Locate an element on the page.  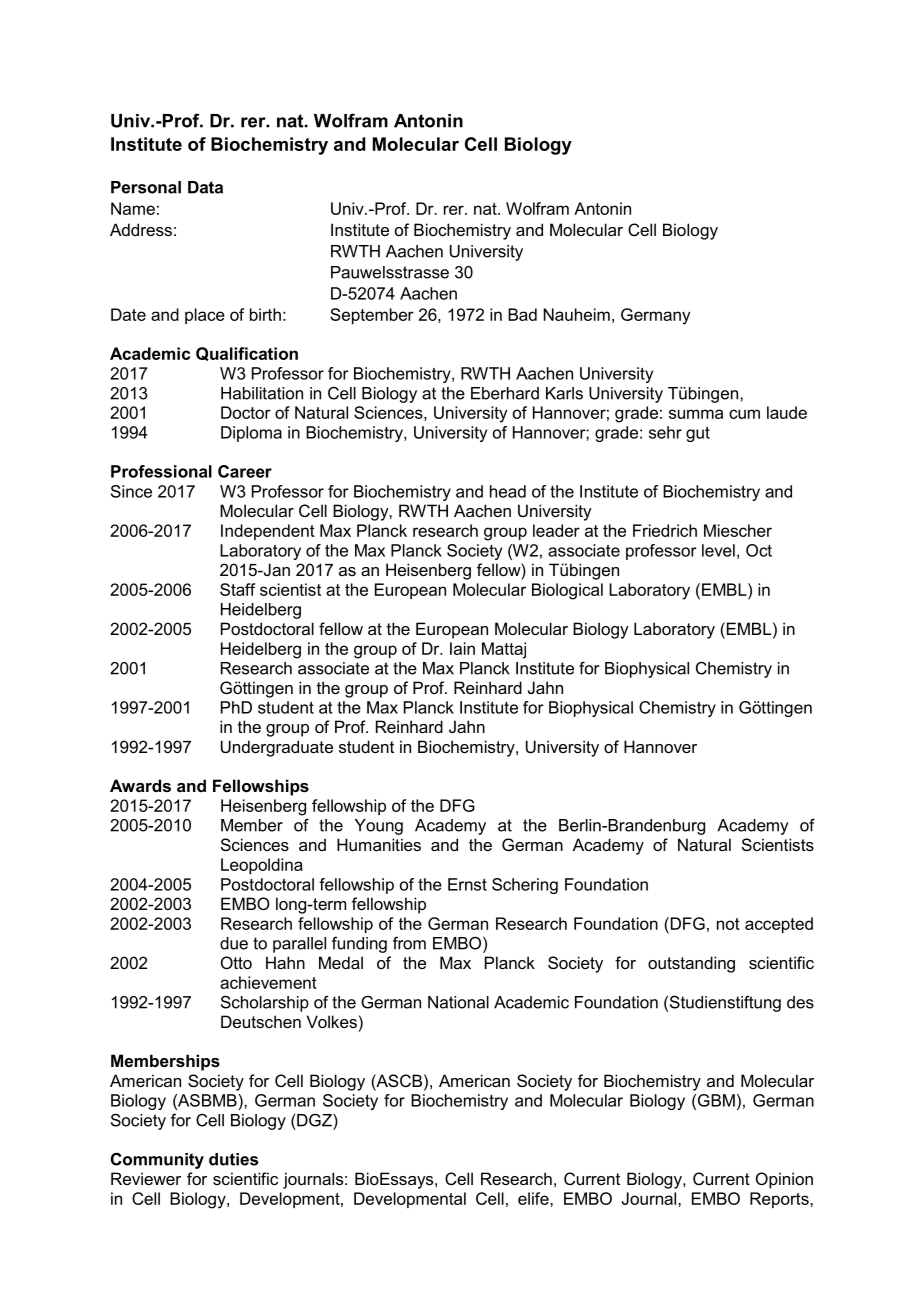
Bad is located at coordinates (522, 314).
